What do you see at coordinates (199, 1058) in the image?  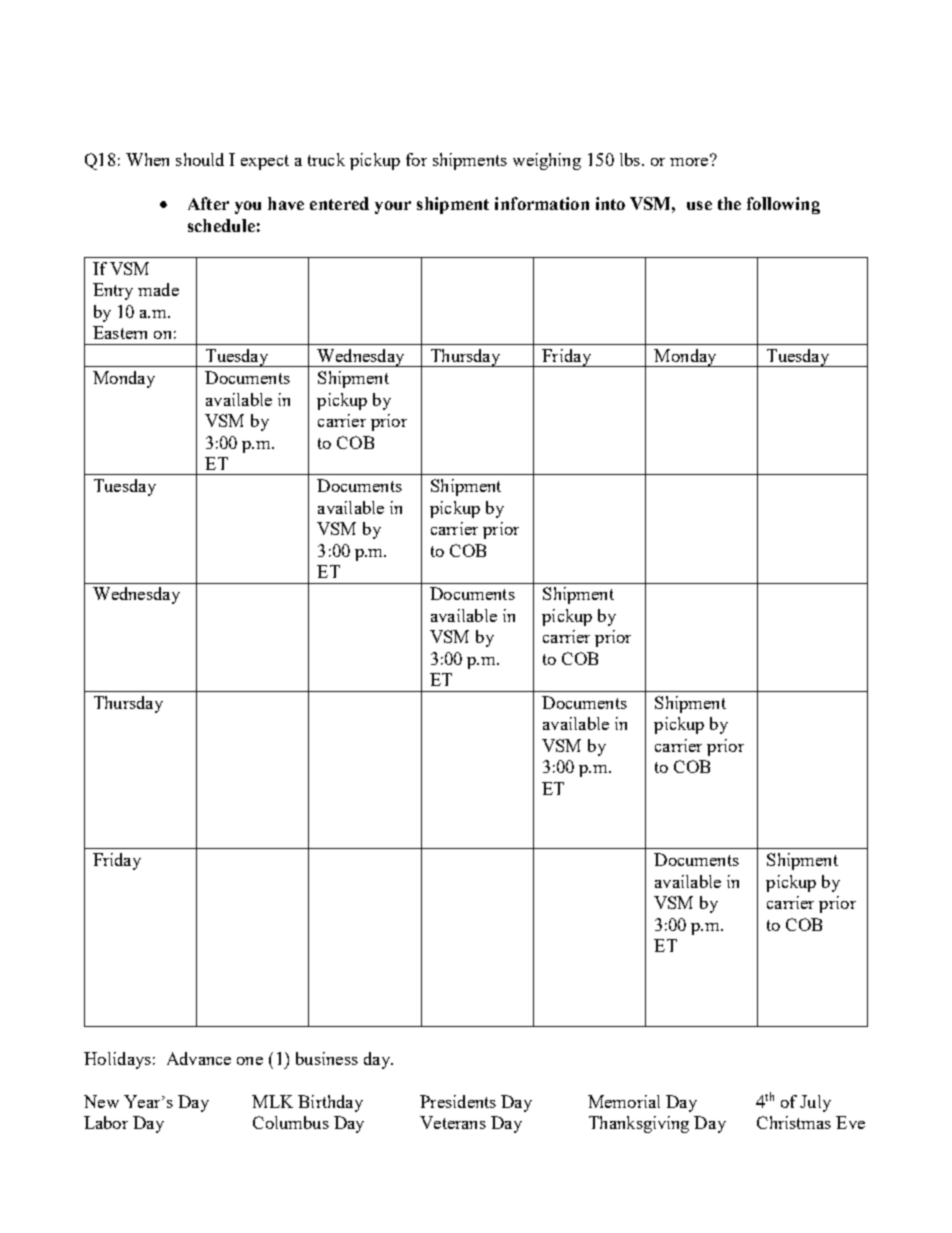 I see `Advance` at bounding box center [199, 1058].
